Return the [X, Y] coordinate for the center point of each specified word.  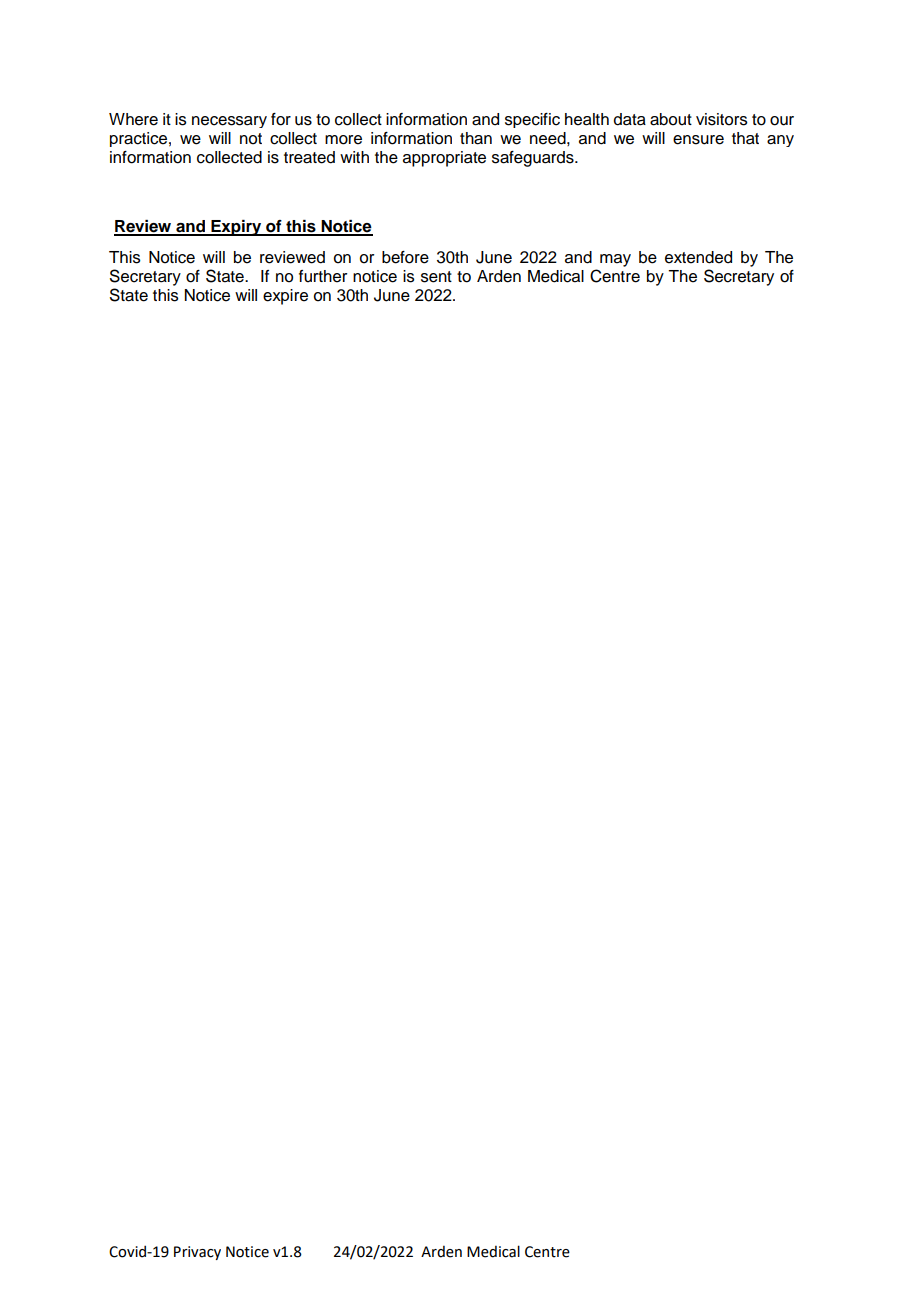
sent [436, 277]
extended [698, 257]
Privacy [197, 1253]
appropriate [444, 159]
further [323, 276]
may [615, 260]
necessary [229, 122]
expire [285, 297]
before [405, 257]
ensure [698, 140]
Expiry [236, 228]
